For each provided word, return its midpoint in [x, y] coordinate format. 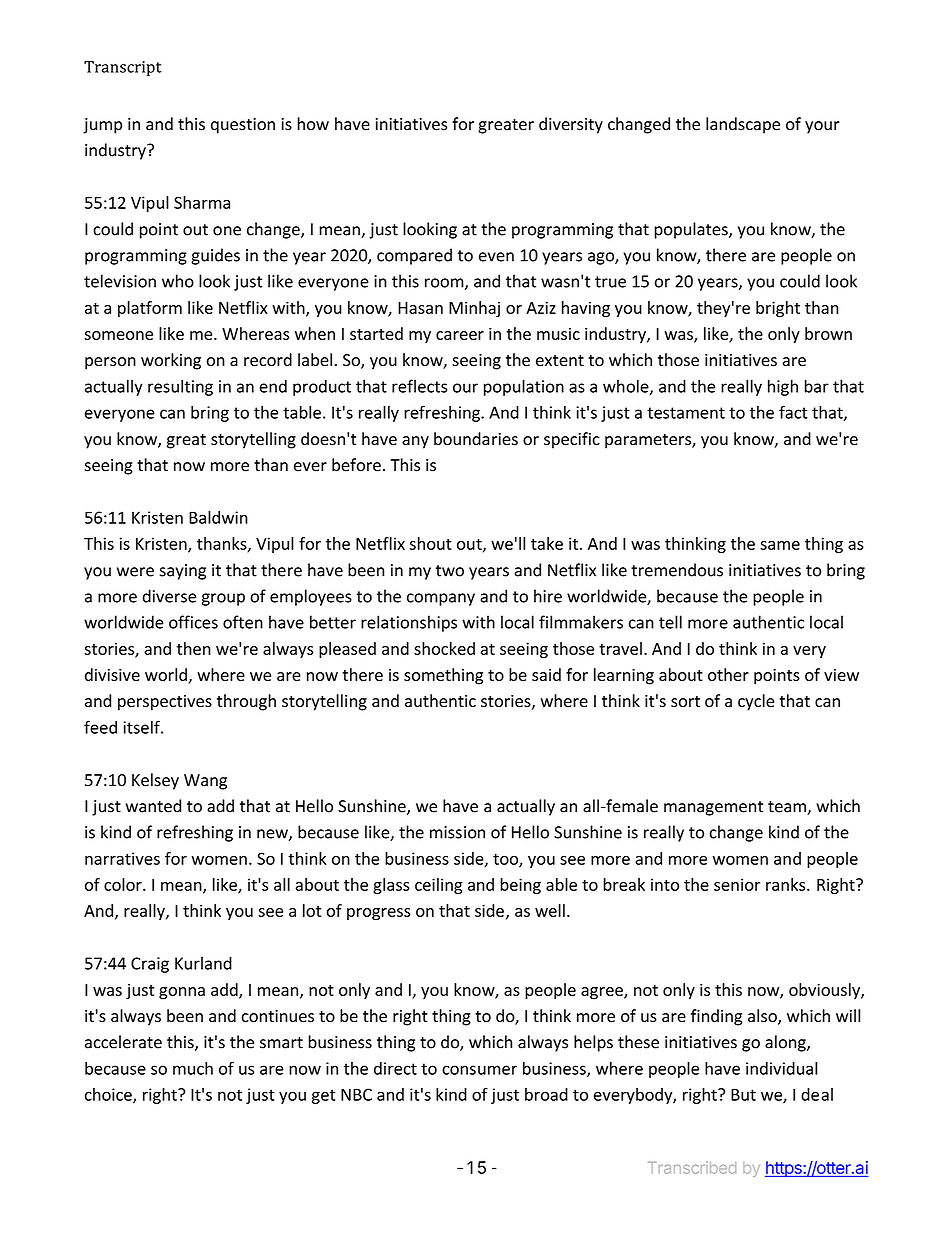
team [788, 808]
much [193, 1068]
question [243, 126]
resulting [180, 387]
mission [457, 832]
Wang [205, 782]
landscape [743, 125]
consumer [479, 1070]
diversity [571, 125]
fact [793, 412]
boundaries [476, 439]
